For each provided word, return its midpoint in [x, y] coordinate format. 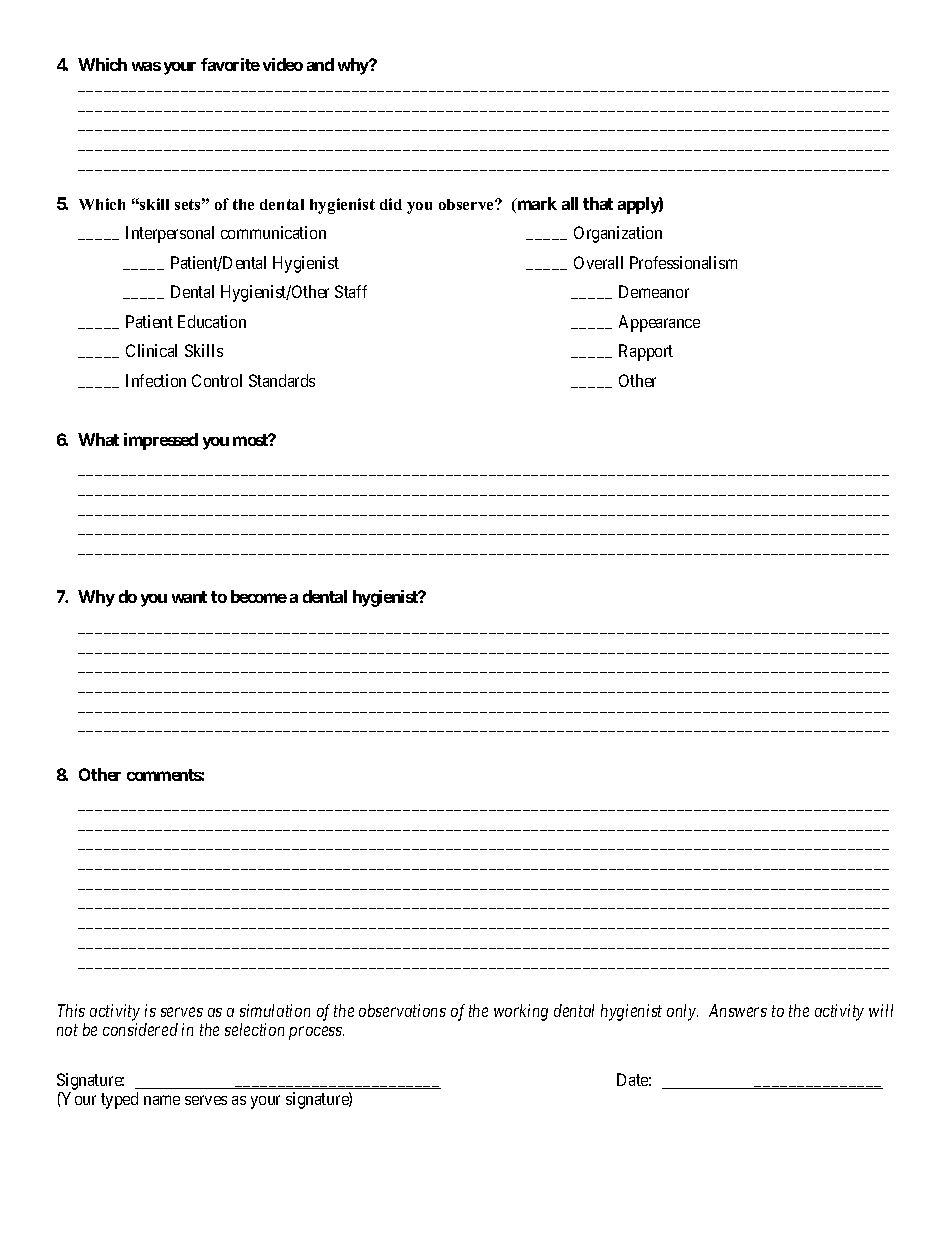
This [71, 1010]
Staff [351, 291]
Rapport [646, 352]
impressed [161, 441]
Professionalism [683, 262]
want [189, 597]
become [259, 596]
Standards [282, 380]
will [881, 1010]
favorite [230, 64]
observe [467, 204]
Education [212, 321]
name [162, 1100]
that [598, 203]
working [521, 1012]
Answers [738, 1010]
